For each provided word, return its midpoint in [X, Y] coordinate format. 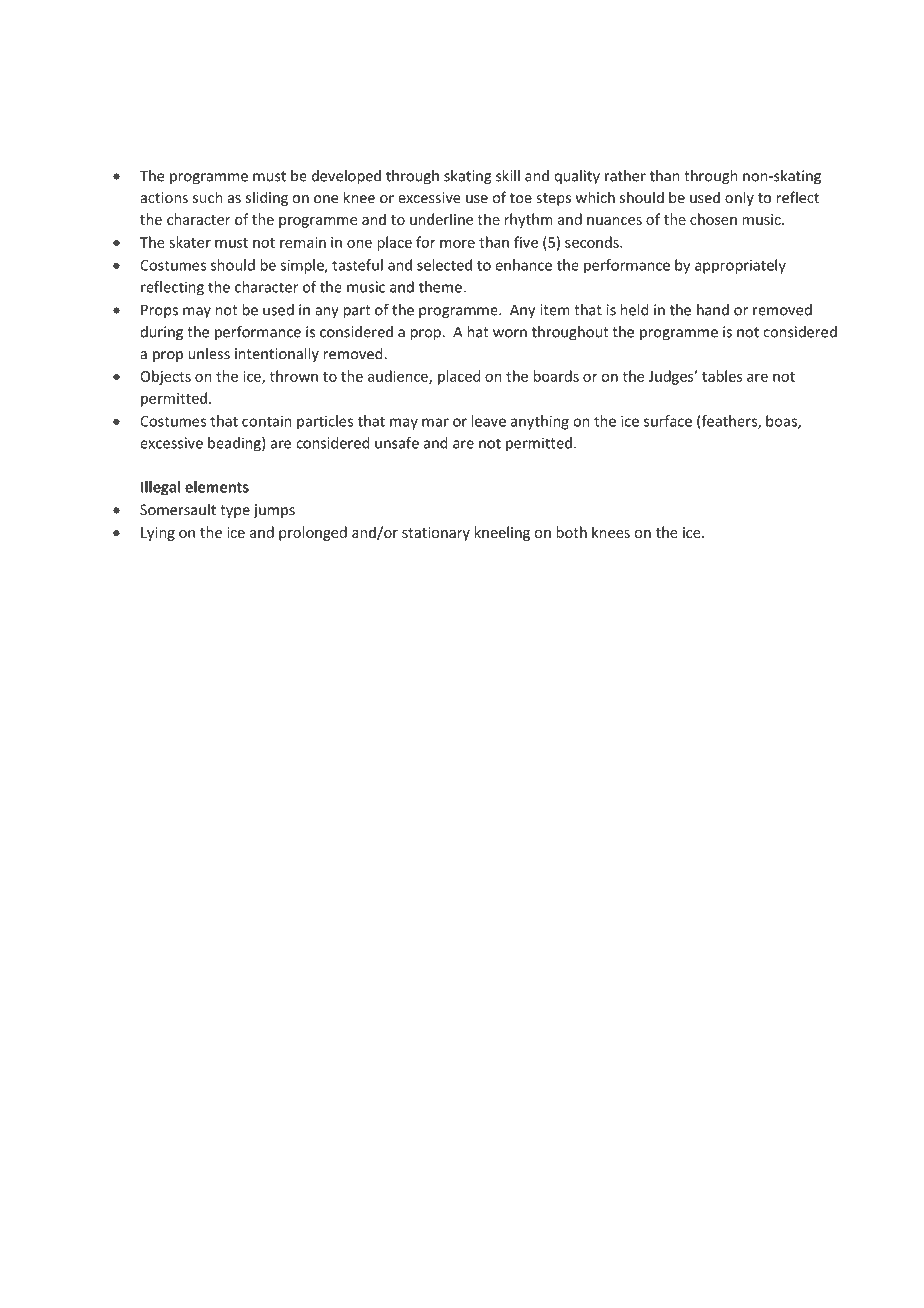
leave [488, 421]
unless [209, 354]
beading [235, 444]
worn [510, 333]
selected [444, 265]
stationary [436, 534]
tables [722, 376]
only [739, 198]
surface [668, 421]
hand [713, 310]
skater [190, 242]
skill [508, 176]
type [235, 511]
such [207, 197]
